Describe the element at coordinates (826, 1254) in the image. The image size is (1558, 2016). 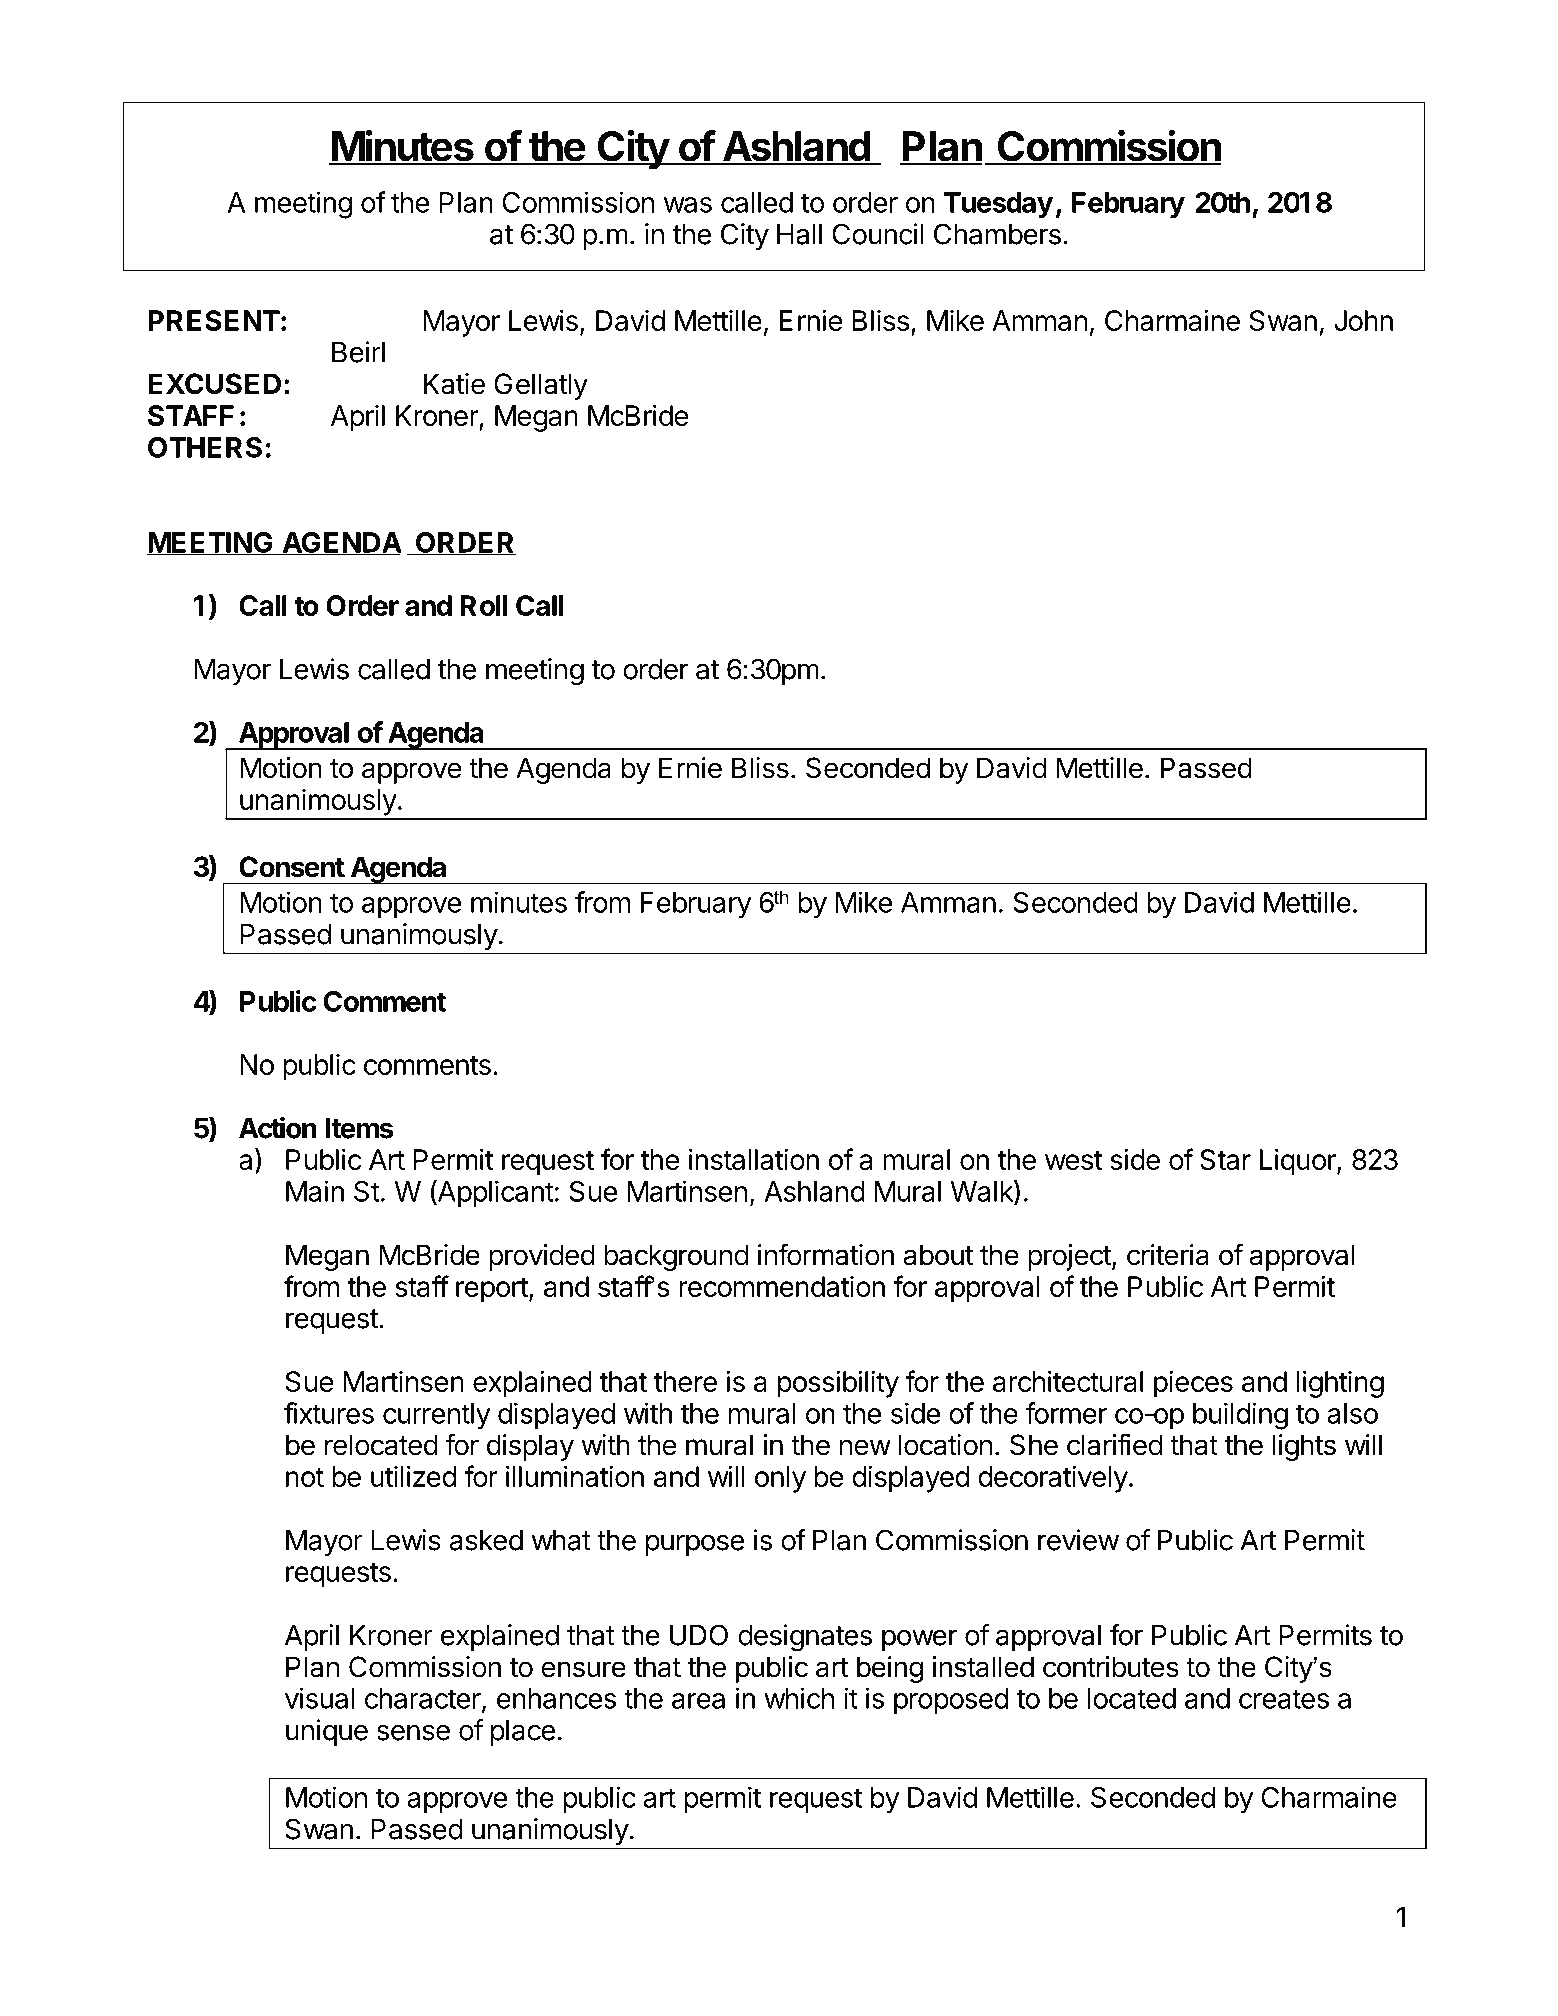
I see `information` at that location.
